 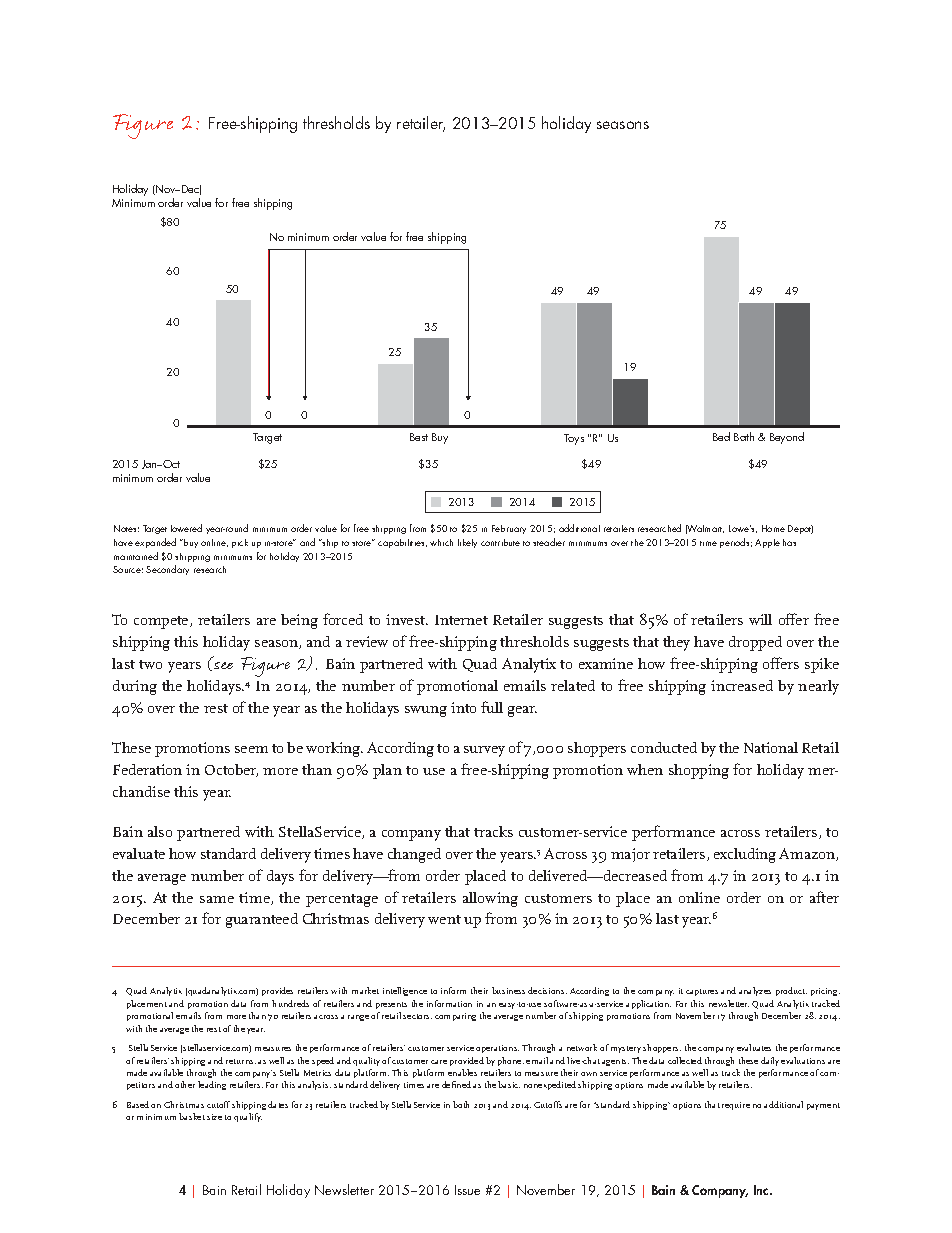 What do you see at coordinates (467, 1190) in the image?
I see `Issue` at bounding box center [467, 1190].
